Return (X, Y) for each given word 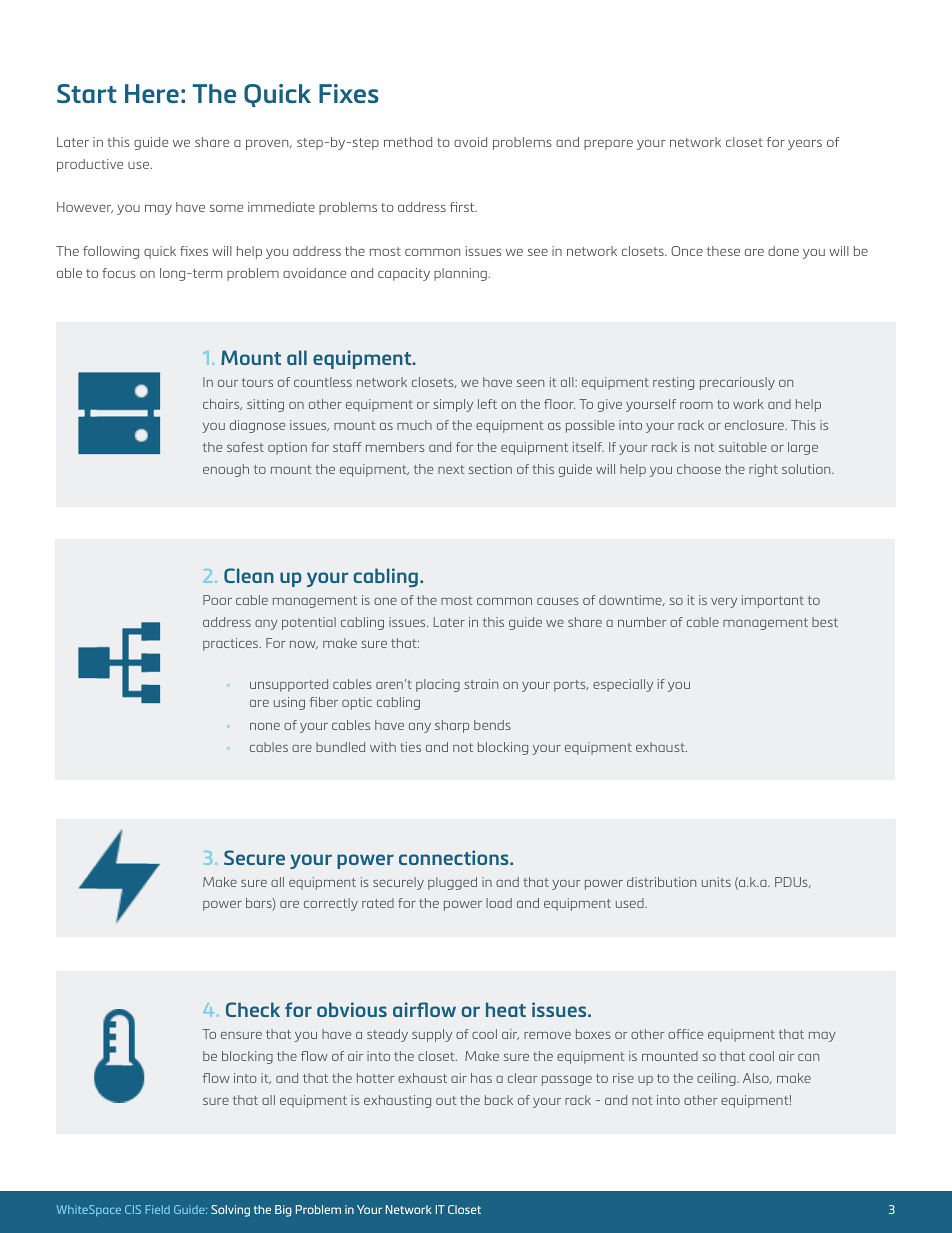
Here (152, 93)
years (805, 145)
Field (157, 1209)
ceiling (717, 1079)
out (446, 1100)
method (408, 142)
